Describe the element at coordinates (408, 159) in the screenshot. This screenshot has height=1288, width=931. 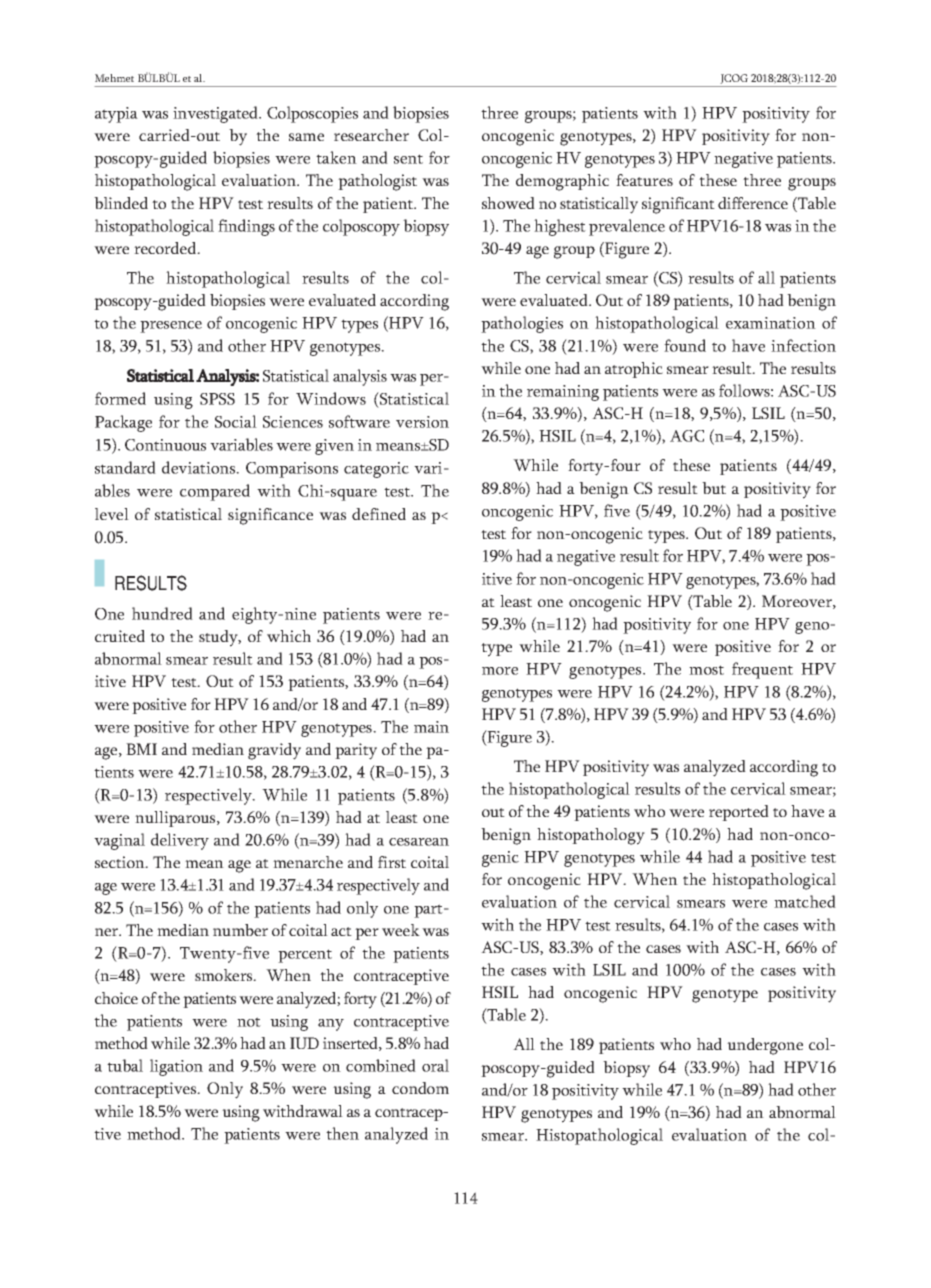
I see `sent` at that location.
